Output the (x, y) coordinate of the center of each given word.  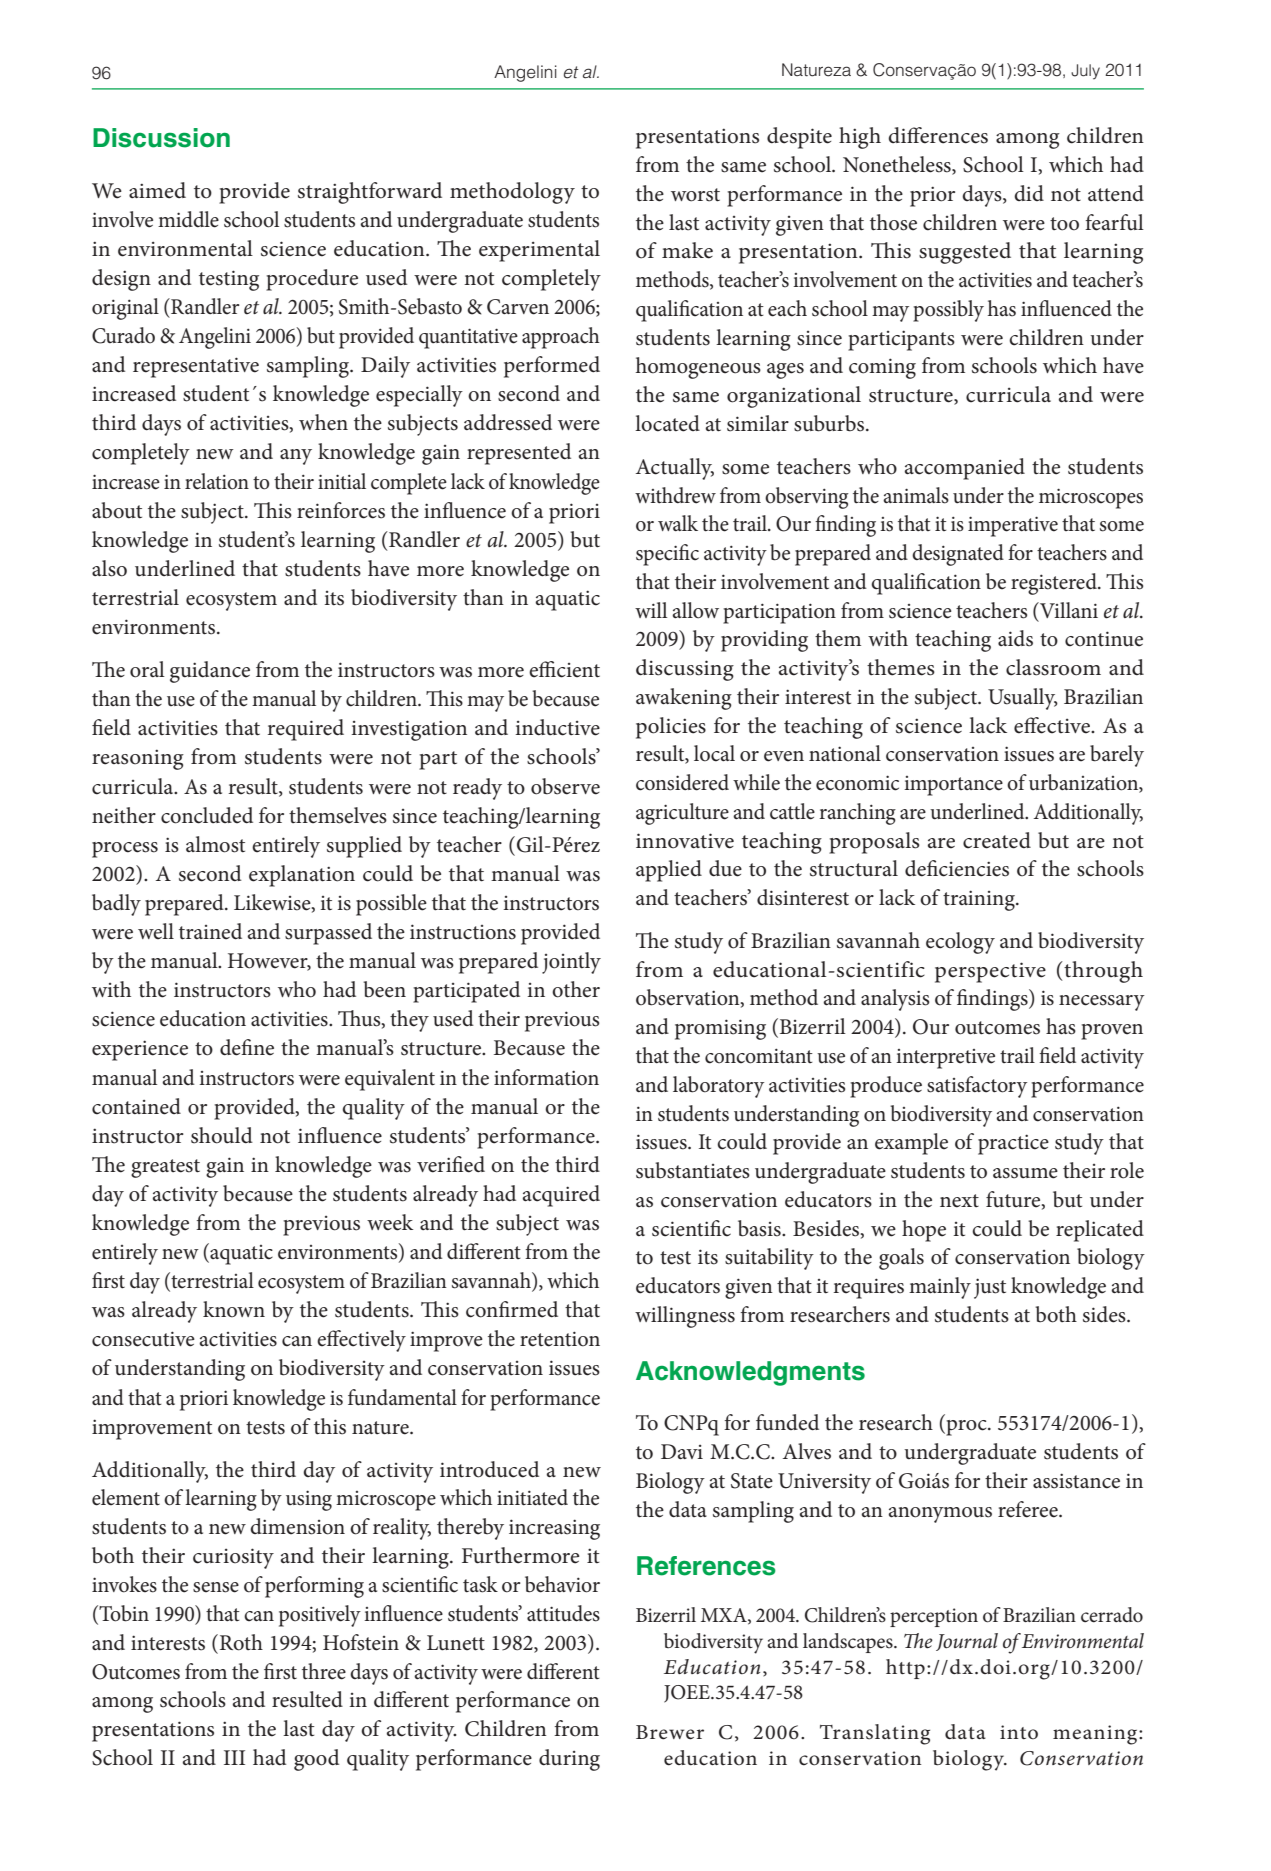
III (234, 1757)
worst (695, 195)
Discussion (161, 138)
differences (938, 135)
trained (210, 931)
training (980, 900)
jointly (571, 963)
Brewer (670, 1732)
